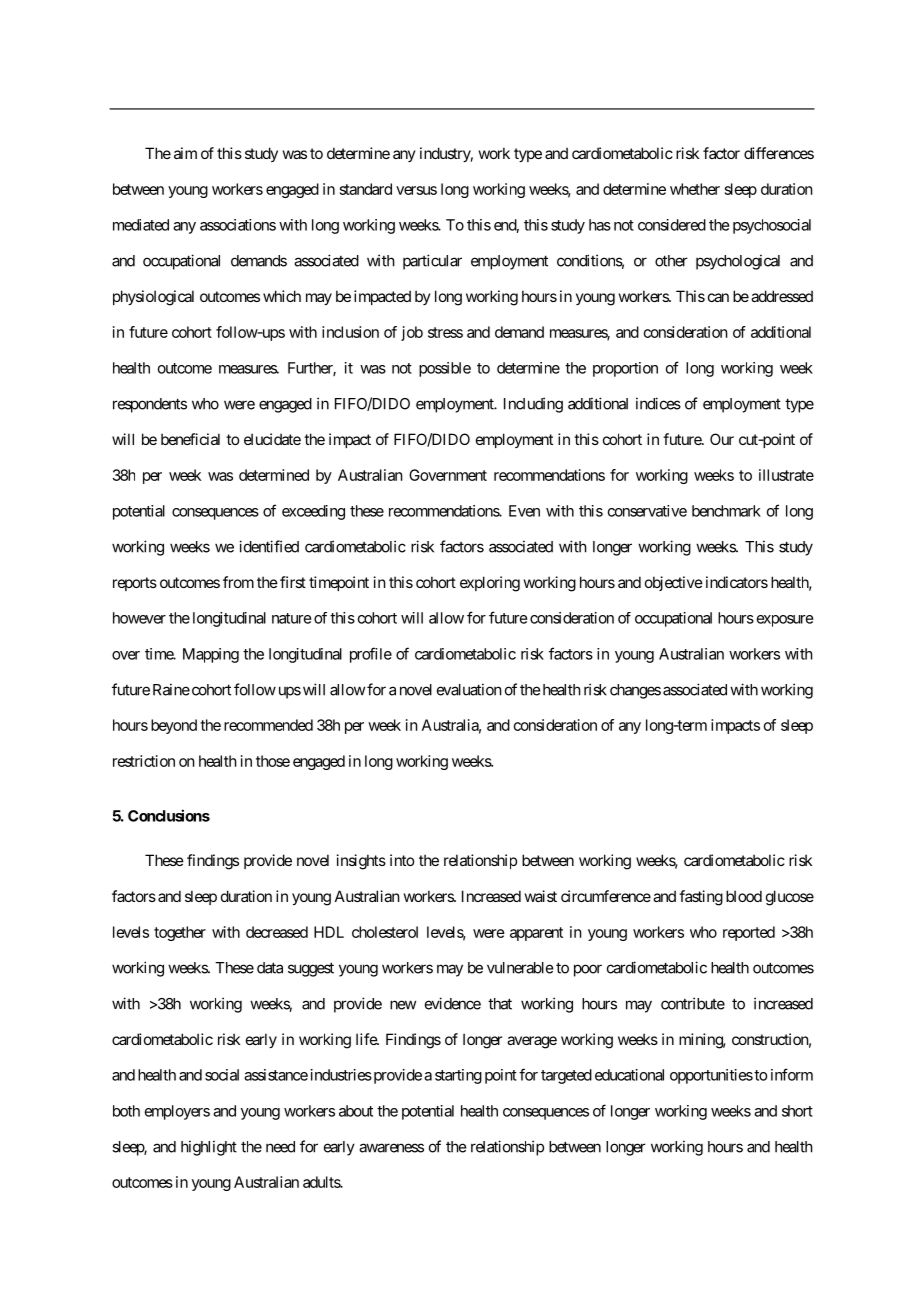  I want to click on highlight, so click(209, 1148).
